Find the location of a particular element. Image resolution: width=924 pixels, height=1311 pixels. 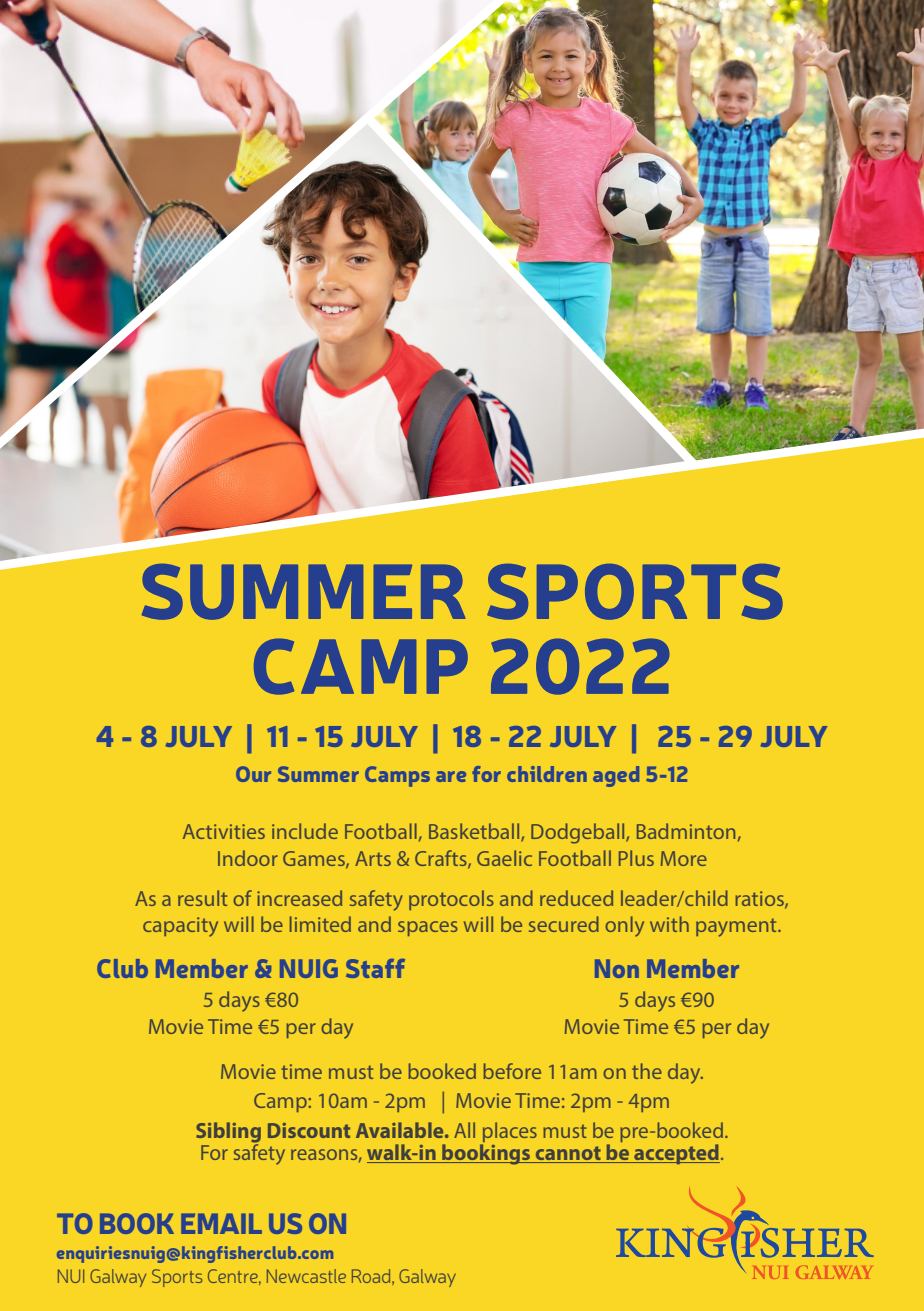

the is located at coordinates (647, 1071).
